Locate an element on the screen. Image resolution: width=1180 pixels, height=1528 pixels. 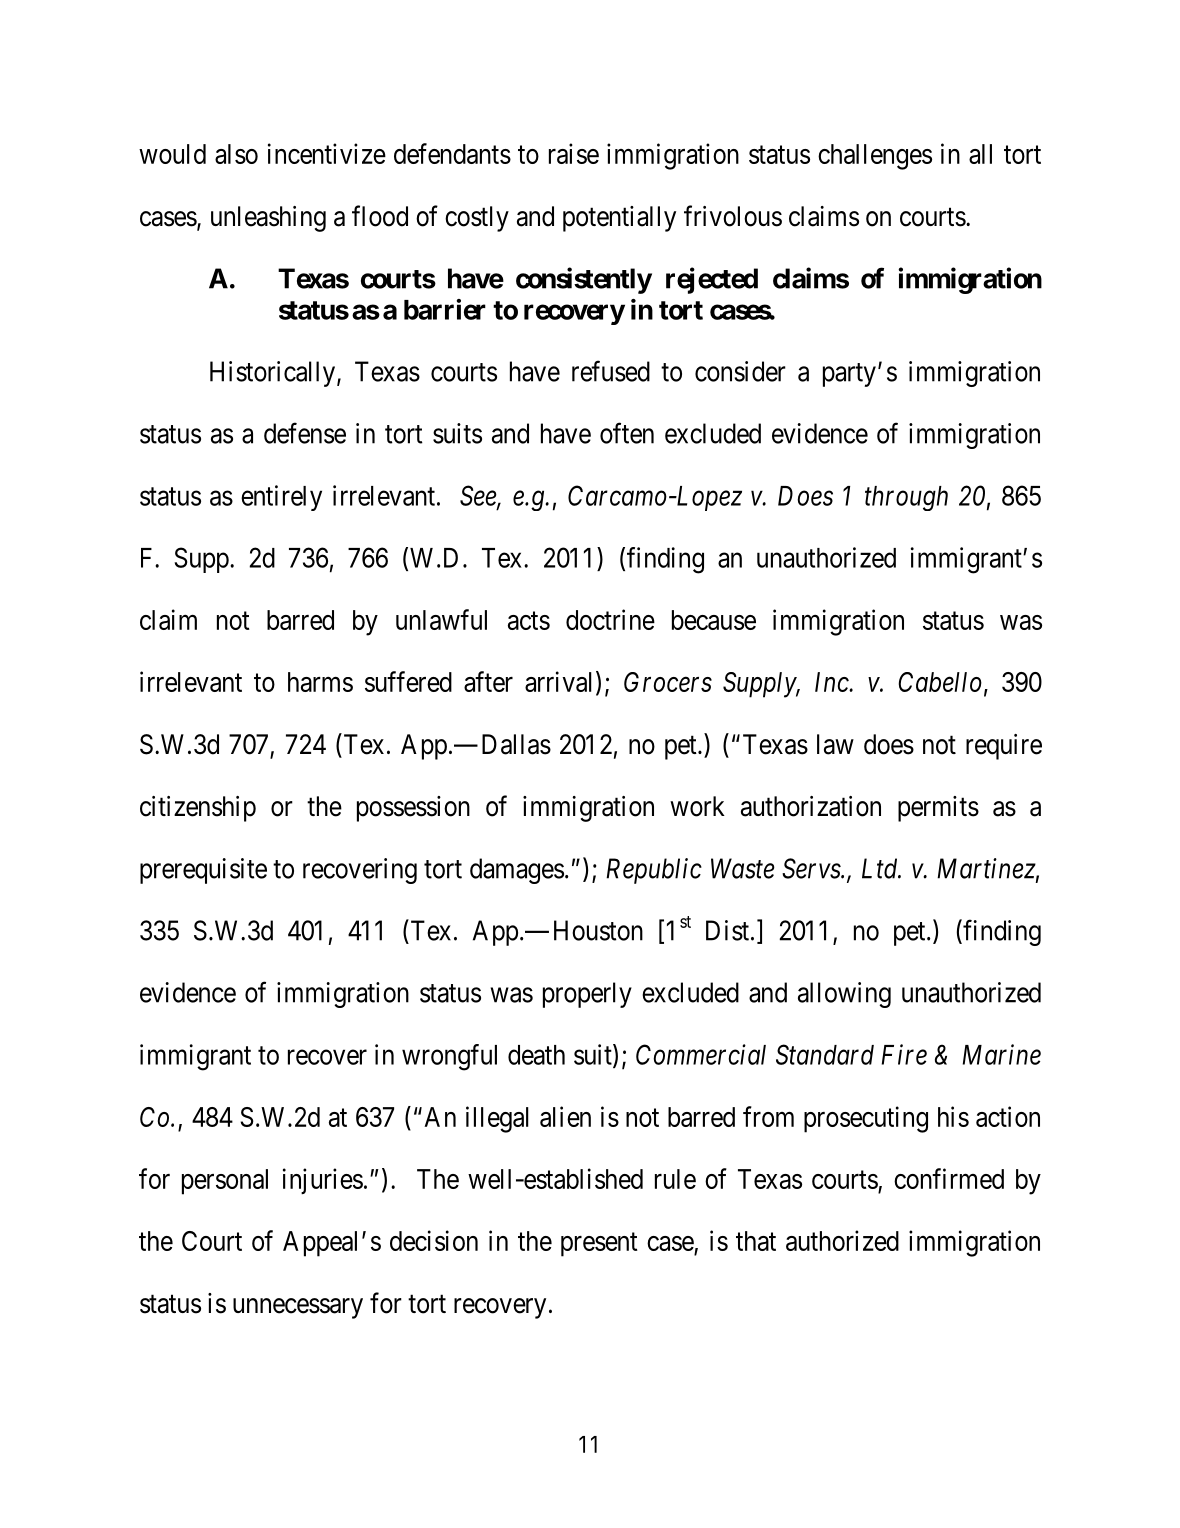
raise is located at coordinates (574, 153).
